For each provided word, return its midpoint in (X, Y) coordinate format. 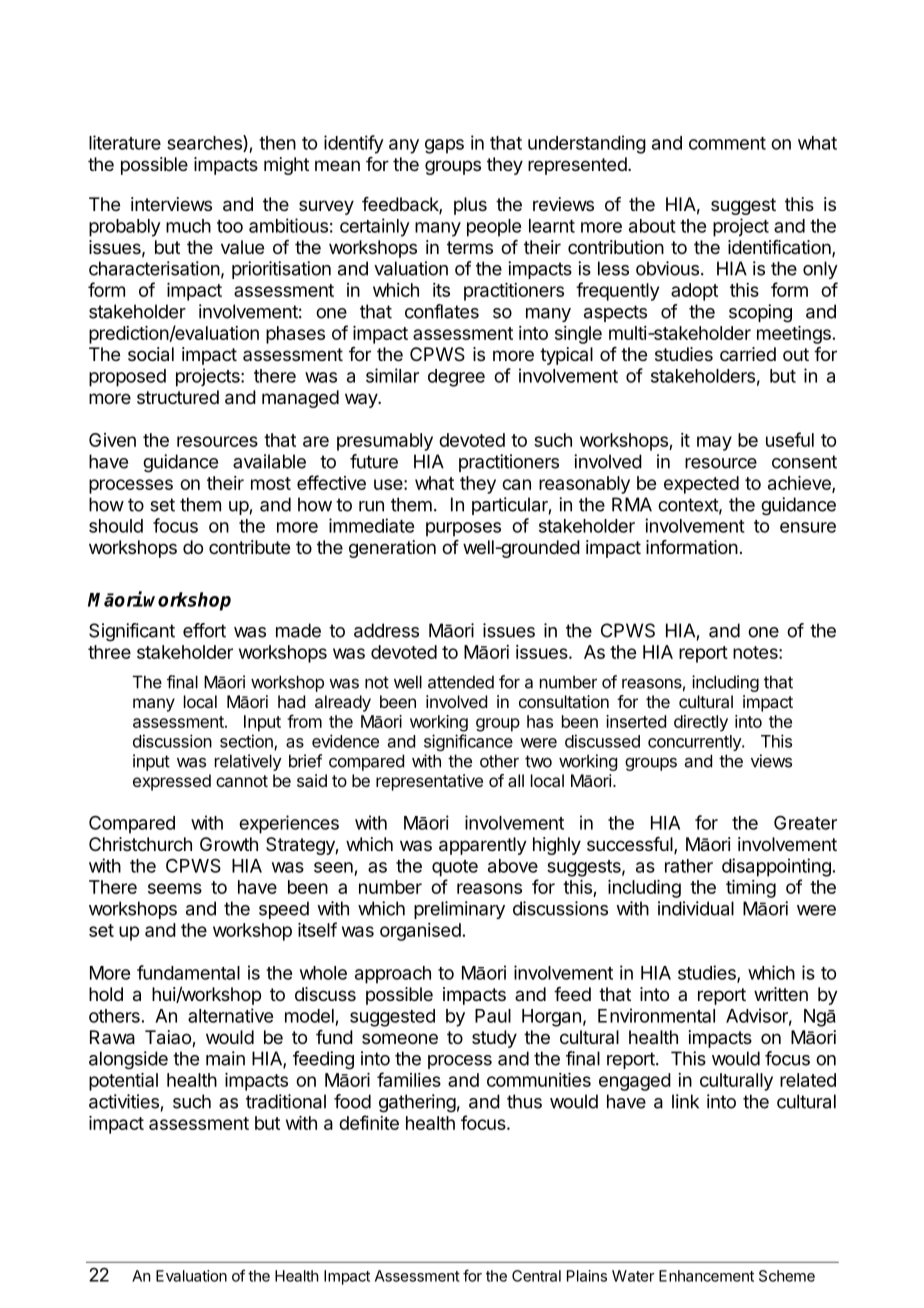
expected (701, 485)
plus (470, 206)
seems (175, 888)
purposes (463, 529)
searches (205, 143)
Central (536, 1276)
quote (455, 868)
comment (727, 143)
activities (124, 1101)
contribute (249, 547)
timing (751, 889)
